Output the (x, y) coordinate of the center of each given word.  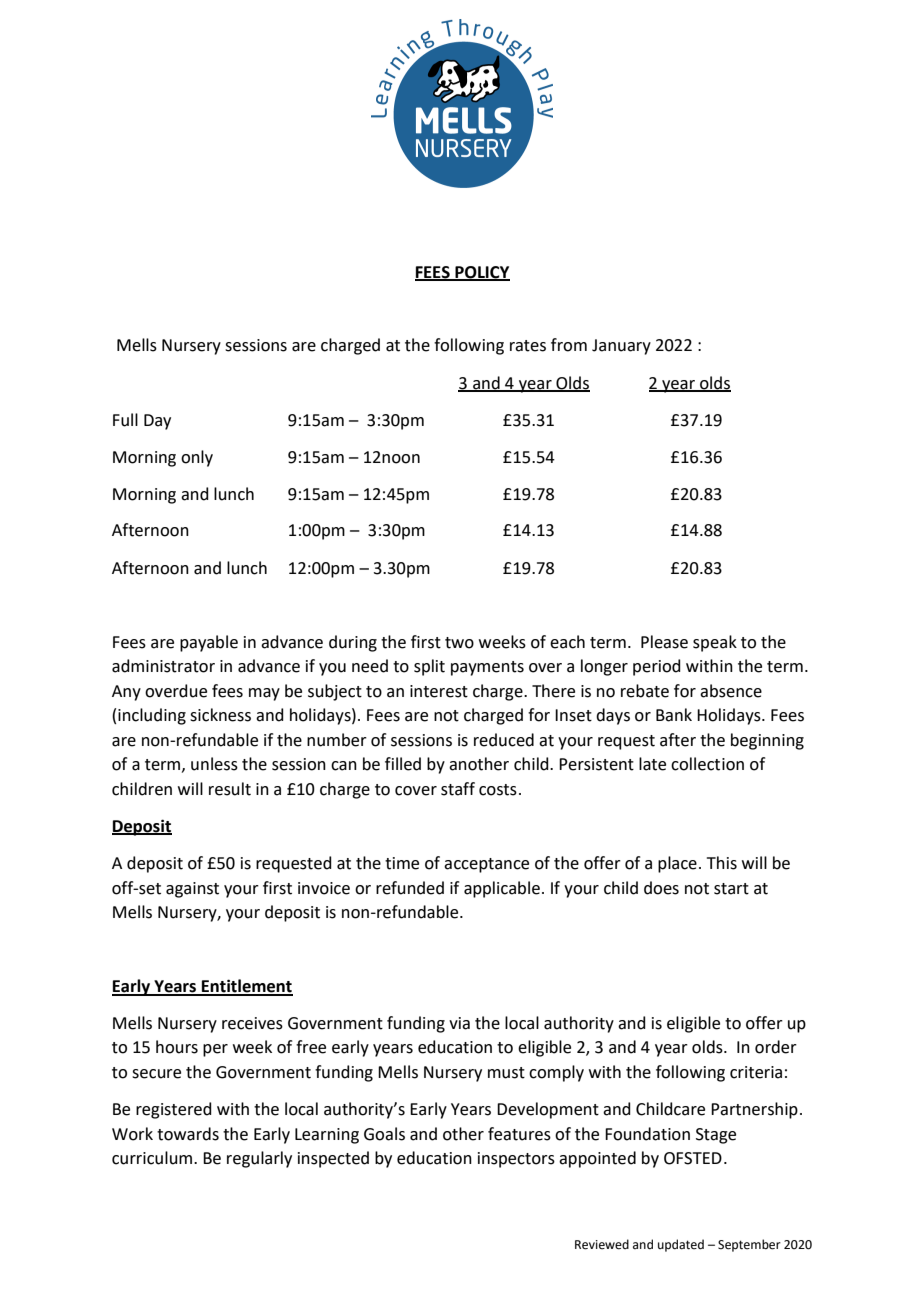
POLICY (481, 273)
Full (125, 420)
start (731, 889)
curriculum (153, 1158)
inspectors (516, 1160)
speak (715, 643)
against (192, 890)
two (459, 643)
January (621, 347)
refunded (410, 888)
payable (209, 643)
